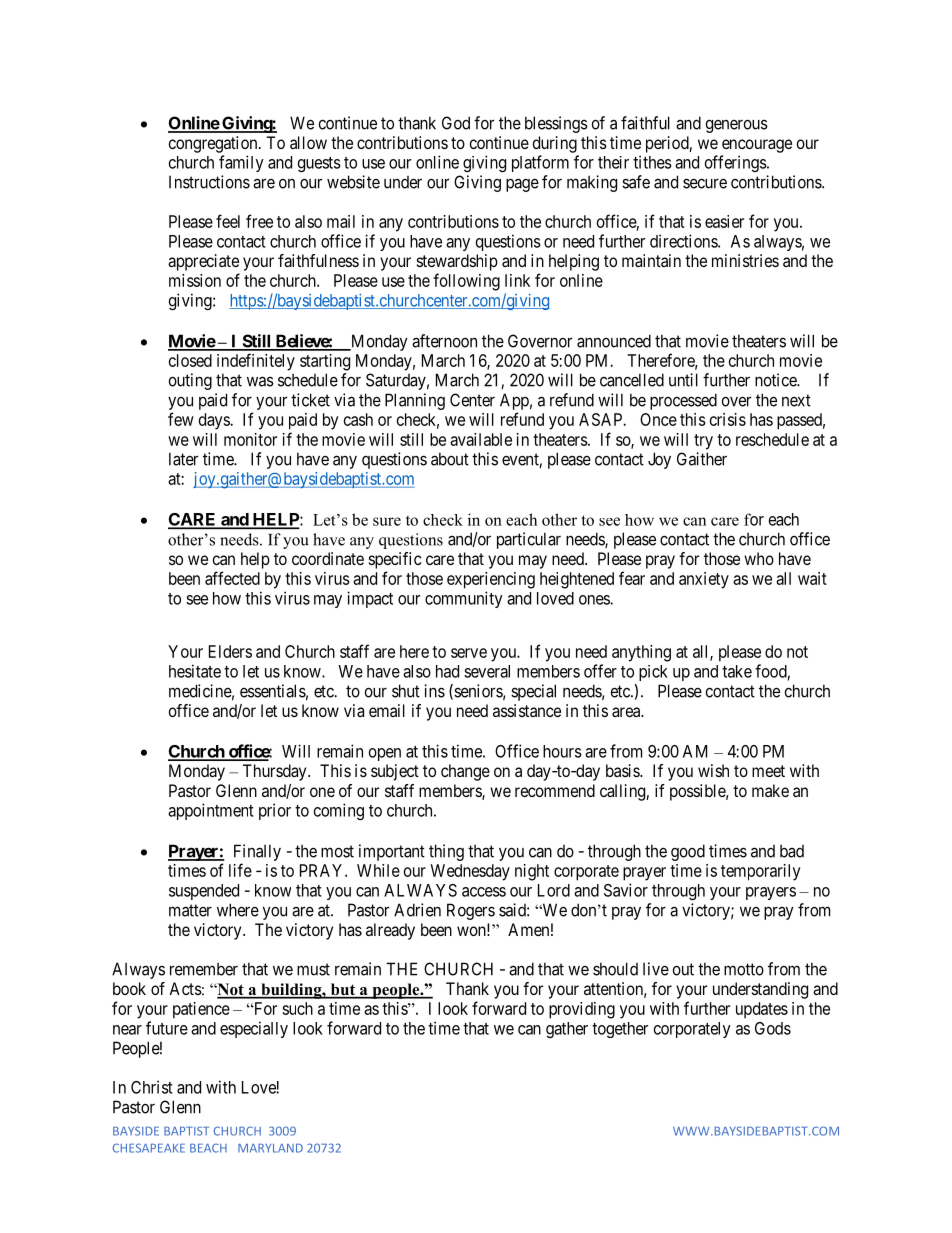  Describe the element at coordinates (450, 459) in the screenshot. I see `about` at that location.
